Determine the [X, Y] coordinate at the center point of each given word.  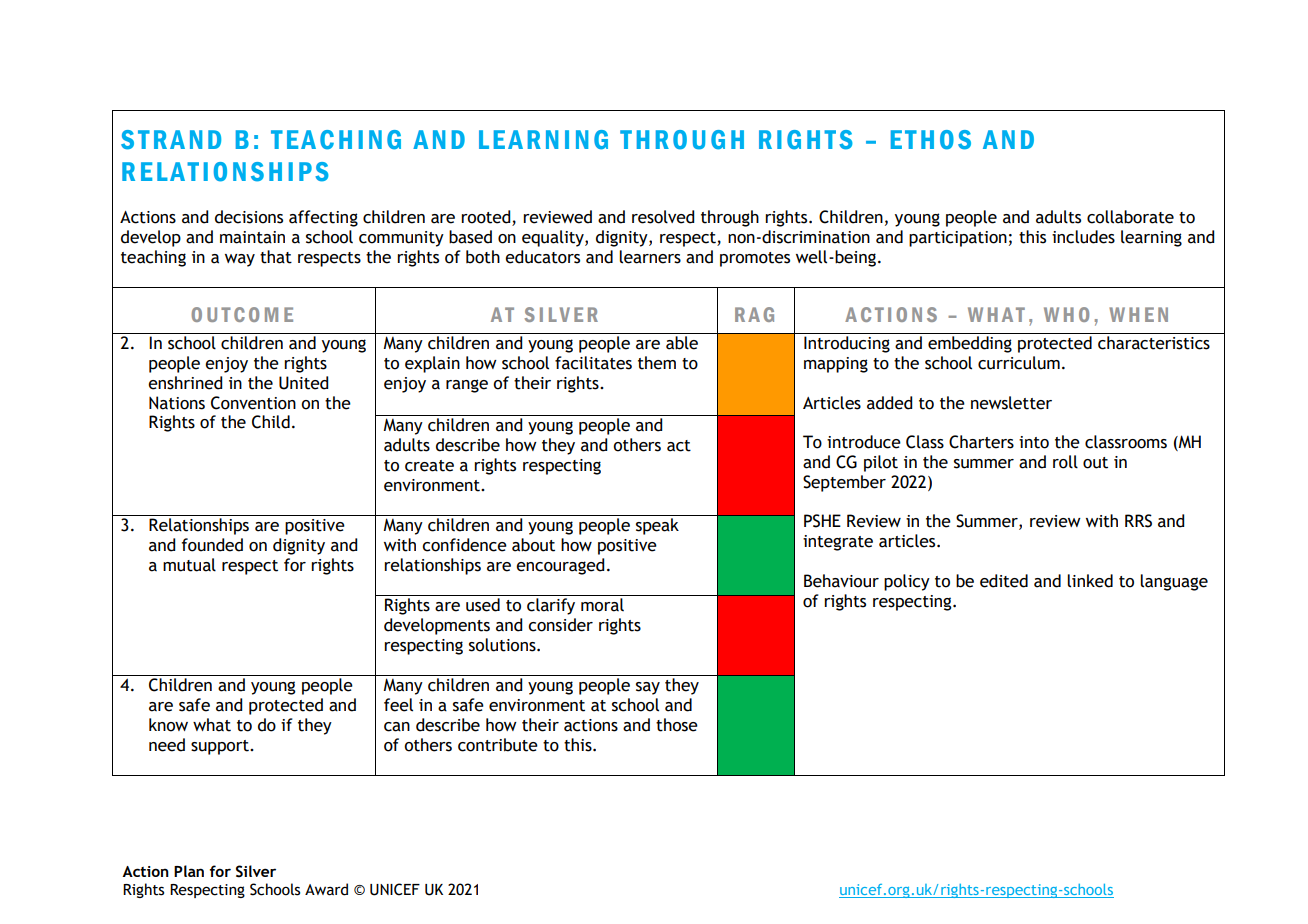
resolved [663, 217]
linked [1090, 581]
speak [657, 526]
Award [326, 889]
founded [212, 545]
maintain [252, 237]
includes [1083, 237]
